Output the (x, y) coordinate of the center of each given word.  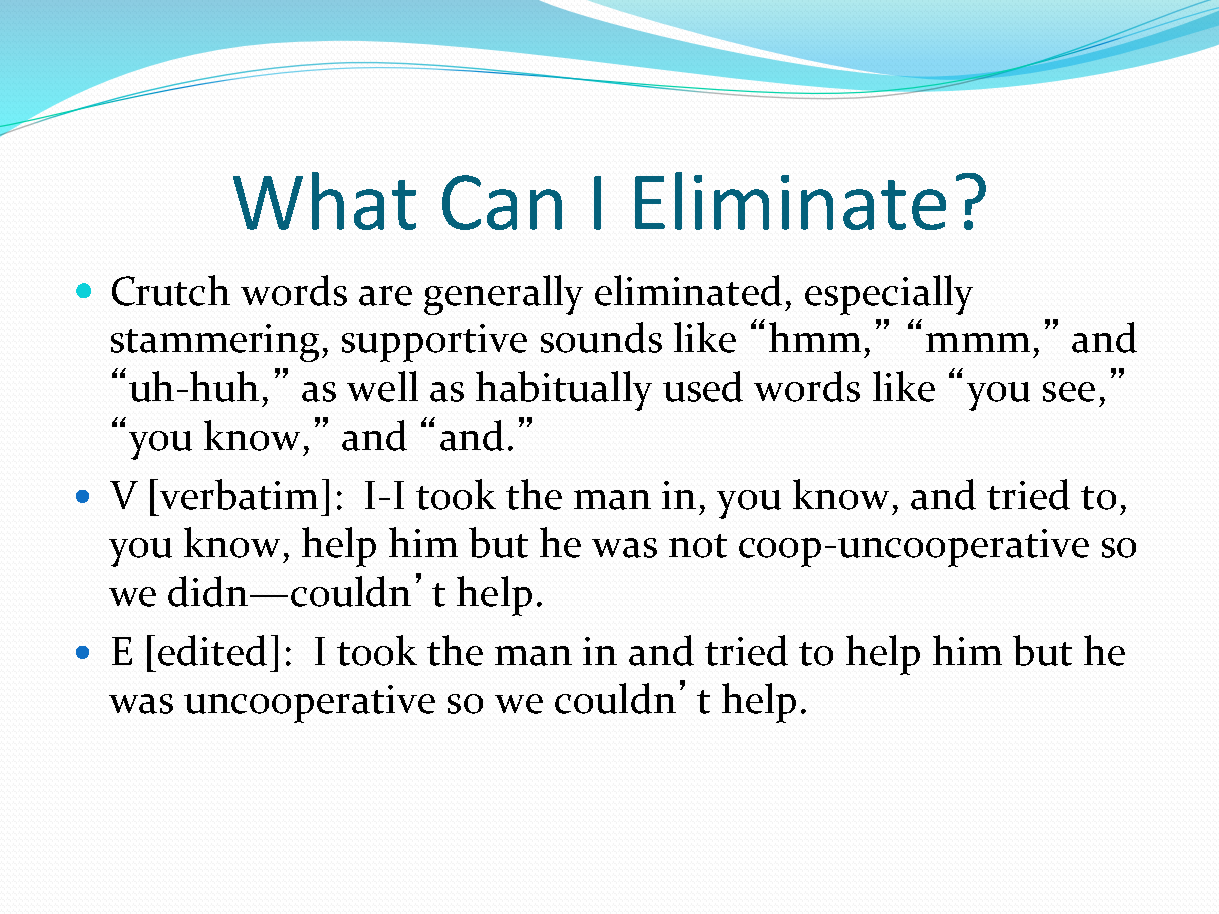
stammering (215, 343)
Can (502, 202)
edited (212, 650)
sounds (601, 337)
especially (889, 295)
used (703, 386)
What (324, 201)
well (382, 386)
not (698, 546)
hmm (815, 337)
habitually (564, 391)
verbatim (239, 494)
